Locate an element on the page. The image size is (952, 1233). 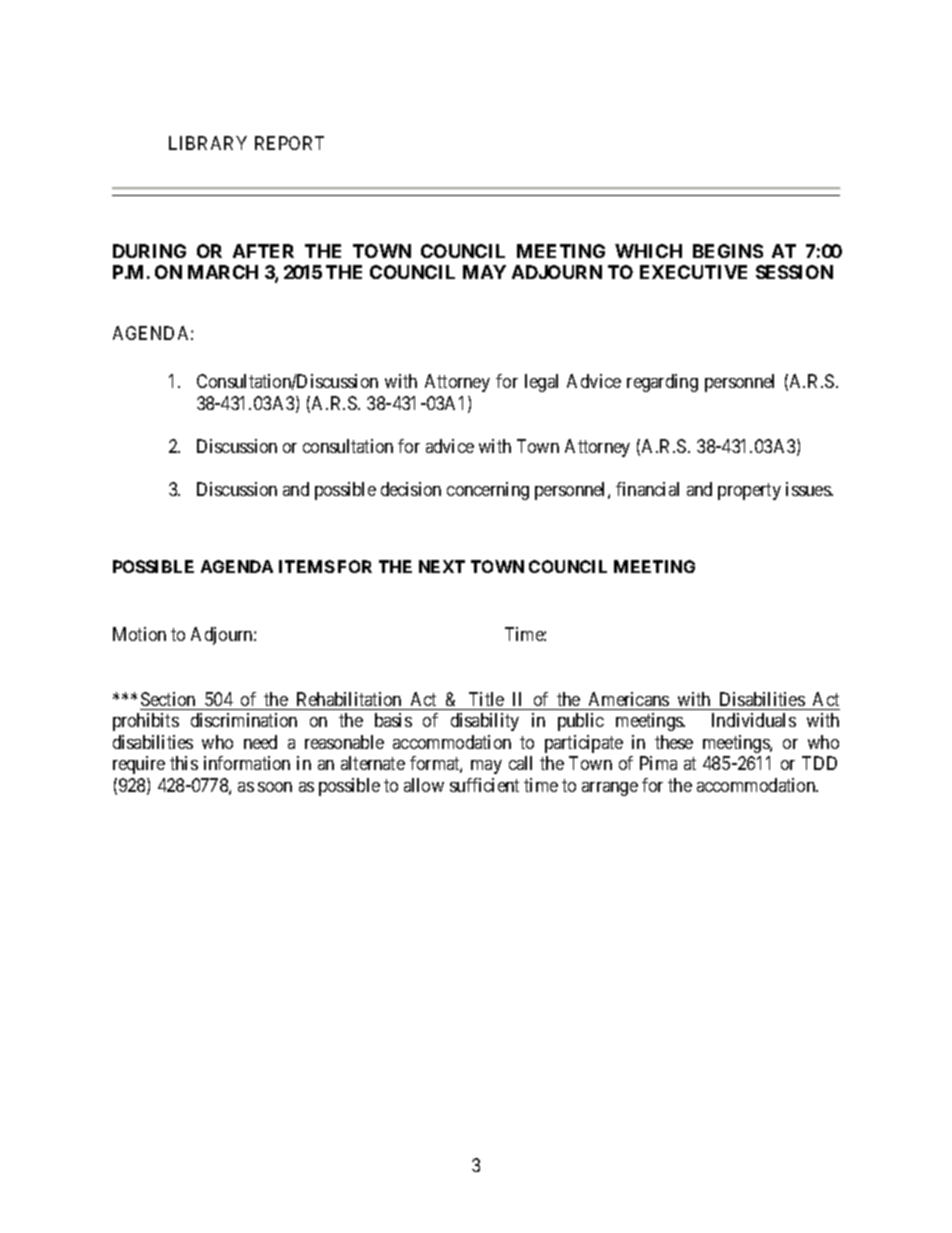
Americans is located at coordinates (629, 699).
